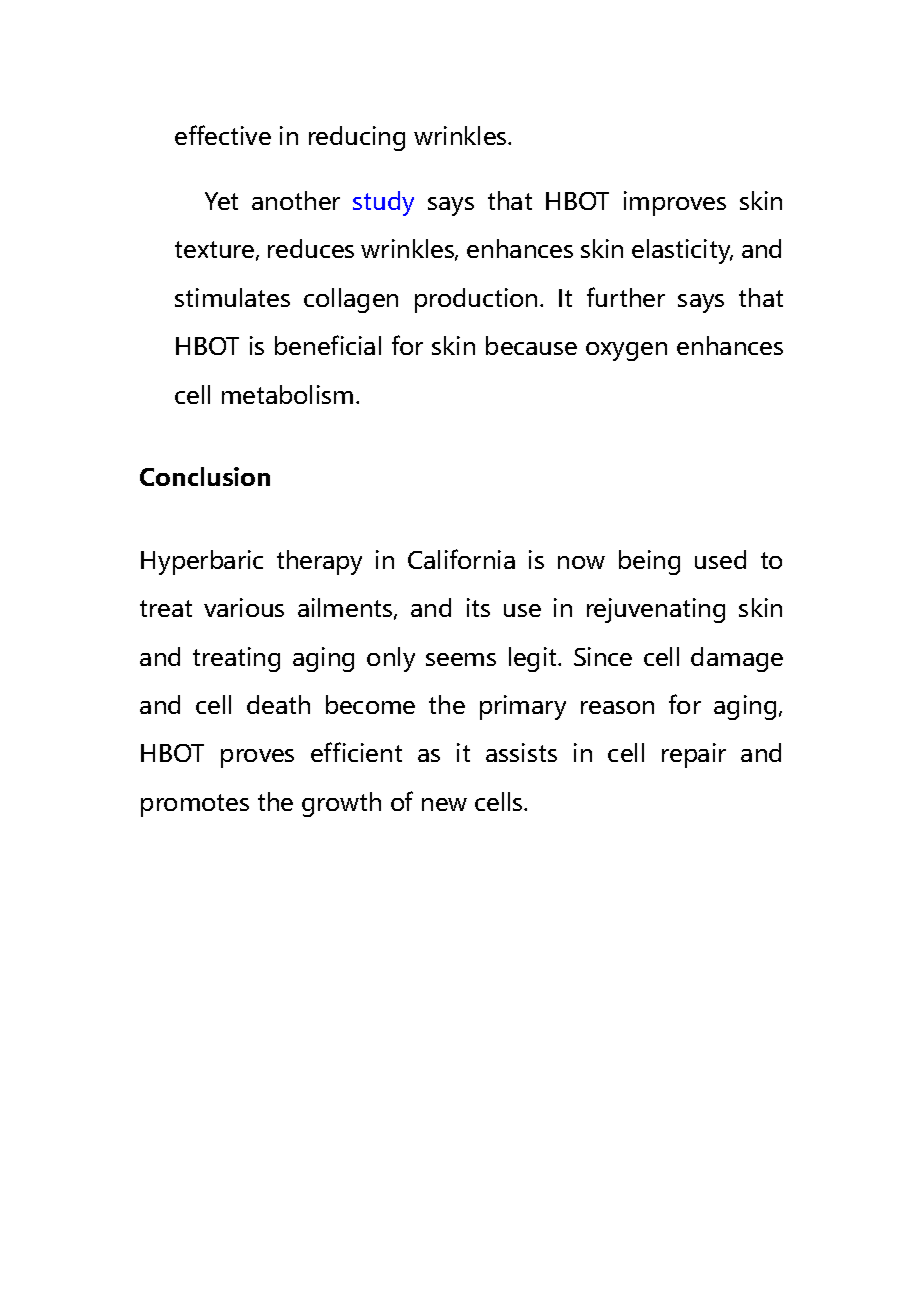 The image size is (924, 1308). What do you see at coordinates (461, 559) in the screenshot?
I see `California` at bounding box center [461, 559].
